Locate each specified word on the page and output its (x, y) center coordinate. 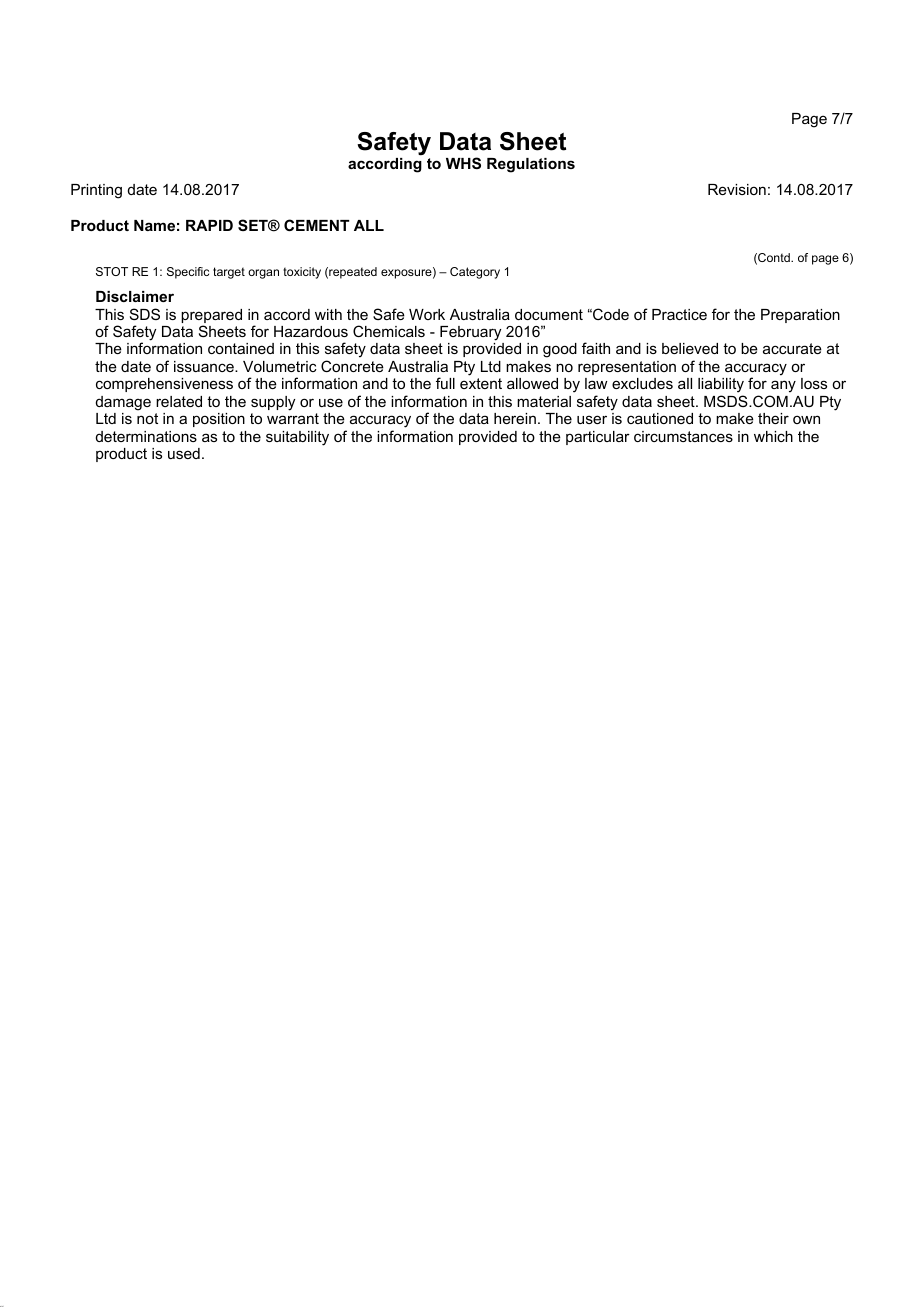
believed (690, 348)
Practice (679, 314)
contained (241, 348)
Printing (96, 191)
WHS (463, 163)
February (470, 333)
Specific (188, 273)
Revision (737, 189)
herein (515, 418)
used (184, 453)
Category (475, 273)
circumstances (683, 436)
